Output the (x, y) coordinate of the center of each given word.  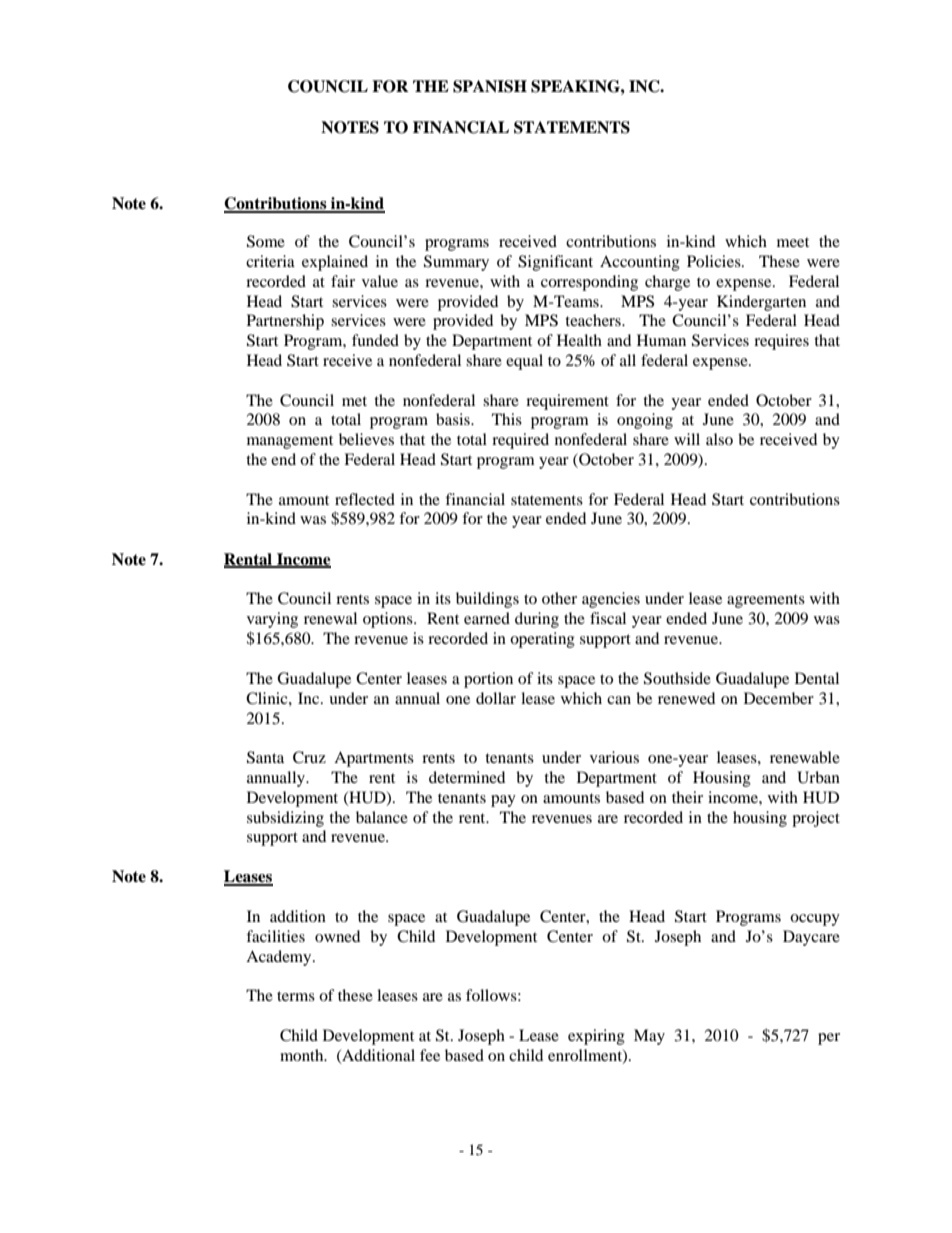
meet (793, 242)
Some (266, 241)
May (649, 1037)
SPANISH (490, 86)
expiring (596, 1037)
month (303, 1055)
